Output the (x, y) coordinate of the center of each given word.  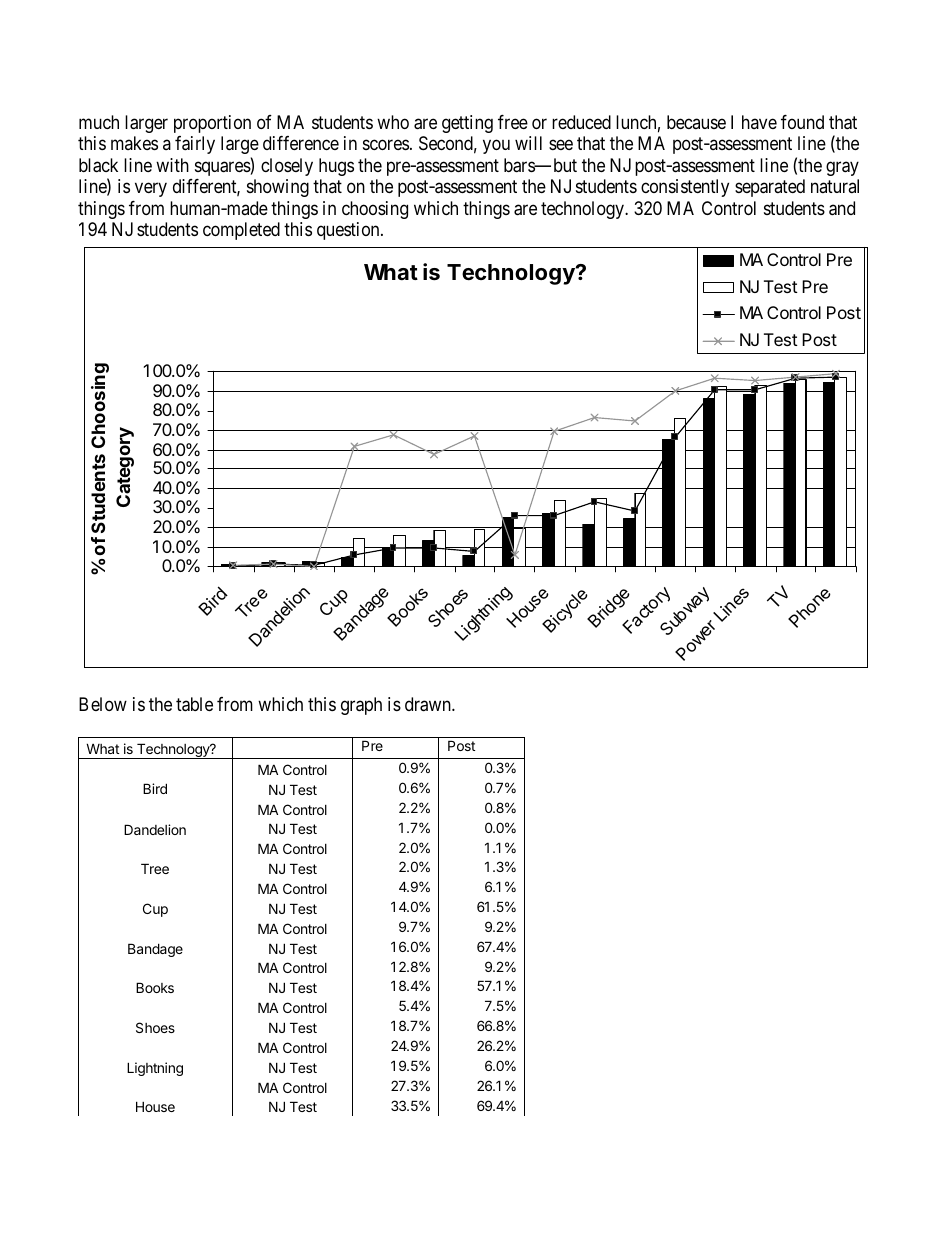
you (496, 147)
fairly (195, 145)
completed (241, 231)
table (194, 704)
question (349, 231)
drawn (429, 704)
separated (770, 188)
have (759, 122)
